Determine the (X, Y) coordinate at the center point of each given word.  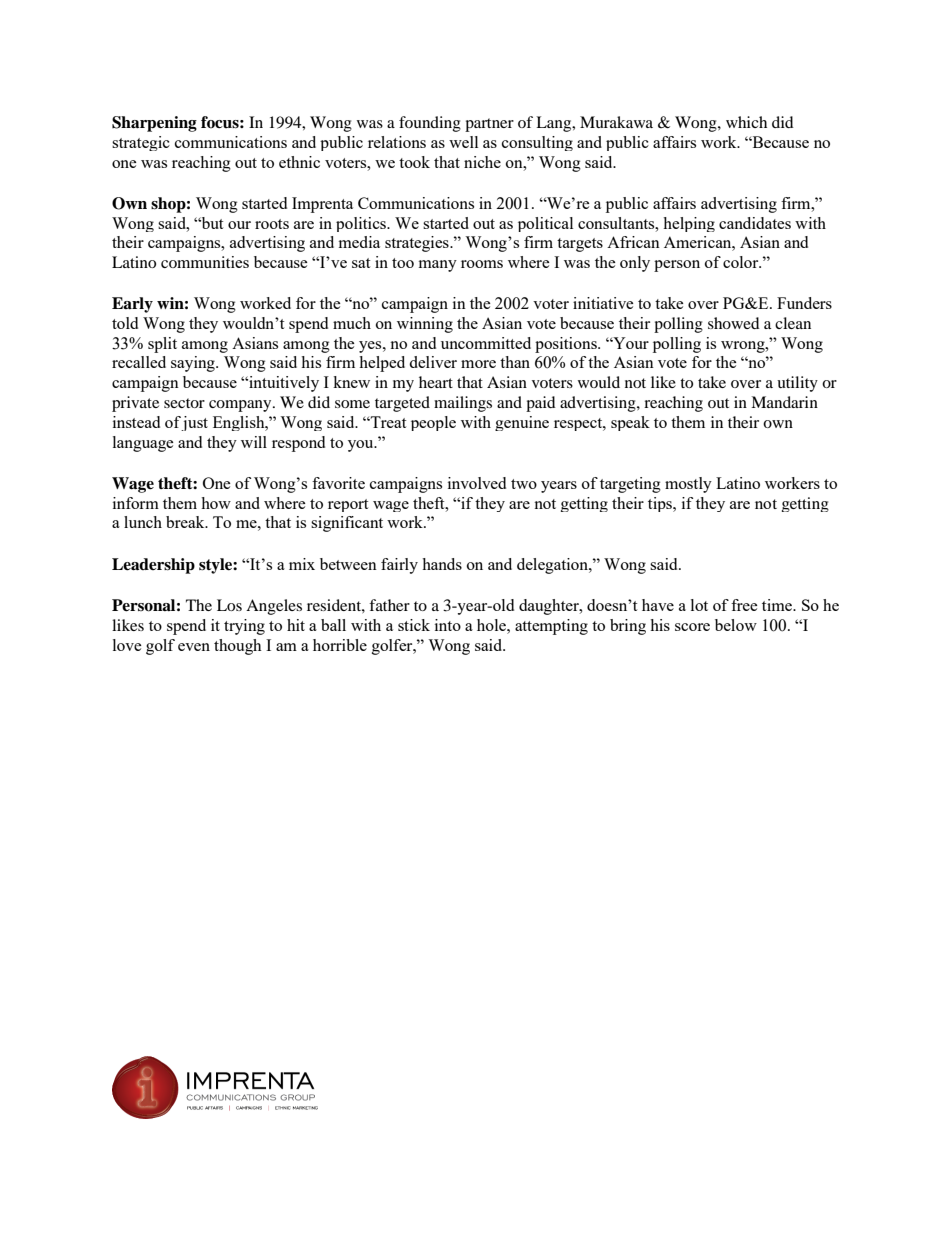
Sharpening (154, 124)
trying (244, 627)
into (448, 625)
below (736, 625)
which (746, 122)
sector (184, 403)
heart (436, 382)
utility (797, 384)
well (463, 142)
